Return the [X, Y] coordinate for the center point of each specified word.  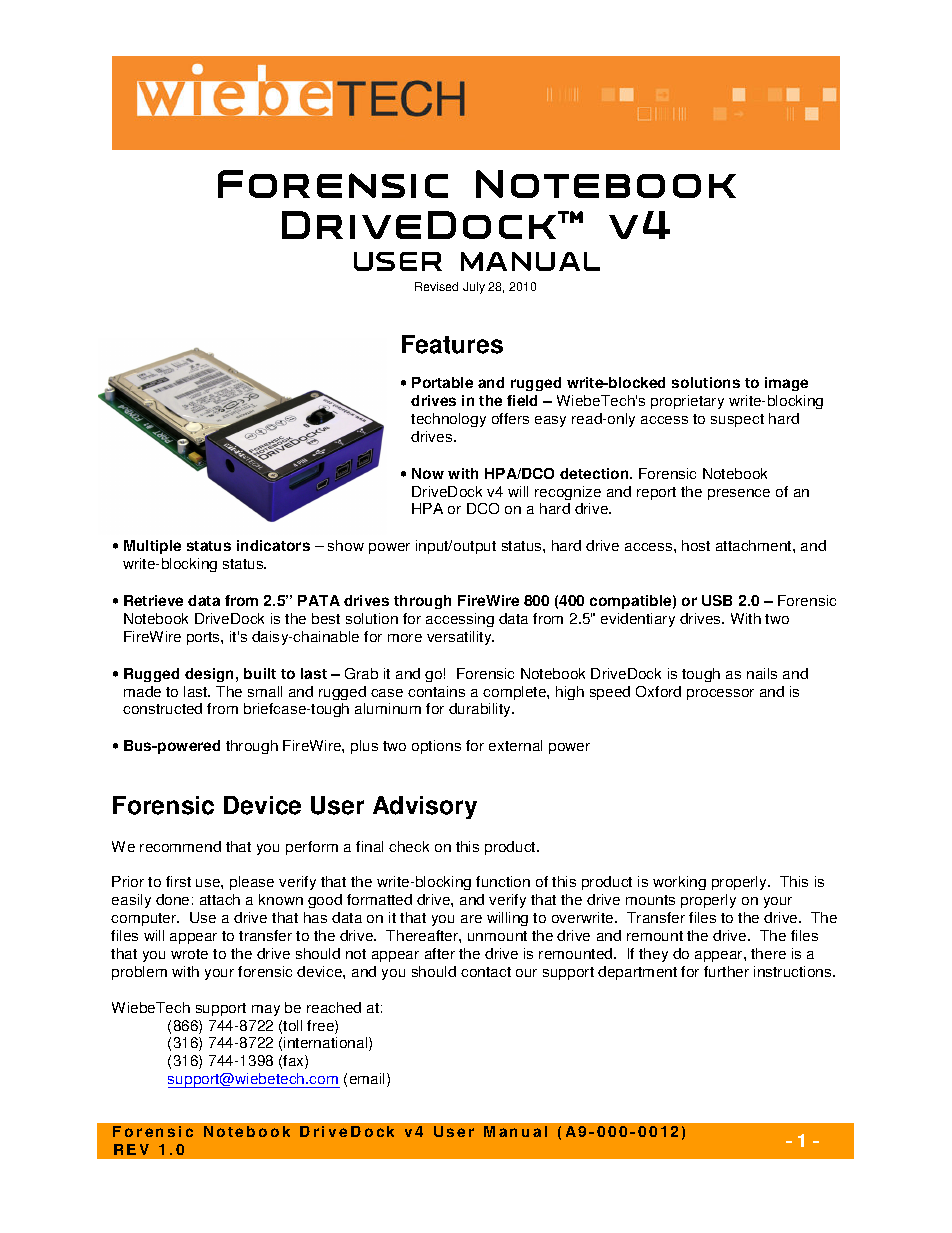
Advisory [425, 807]
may [266, 1010]
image [786, 384]
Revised [436, 286]
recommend [180, 846]
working [679, 883]
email [369, 1080]
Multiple [152, 547]
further [726, 971]
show [346, 545]
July [474, 288]
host [696, 545]
